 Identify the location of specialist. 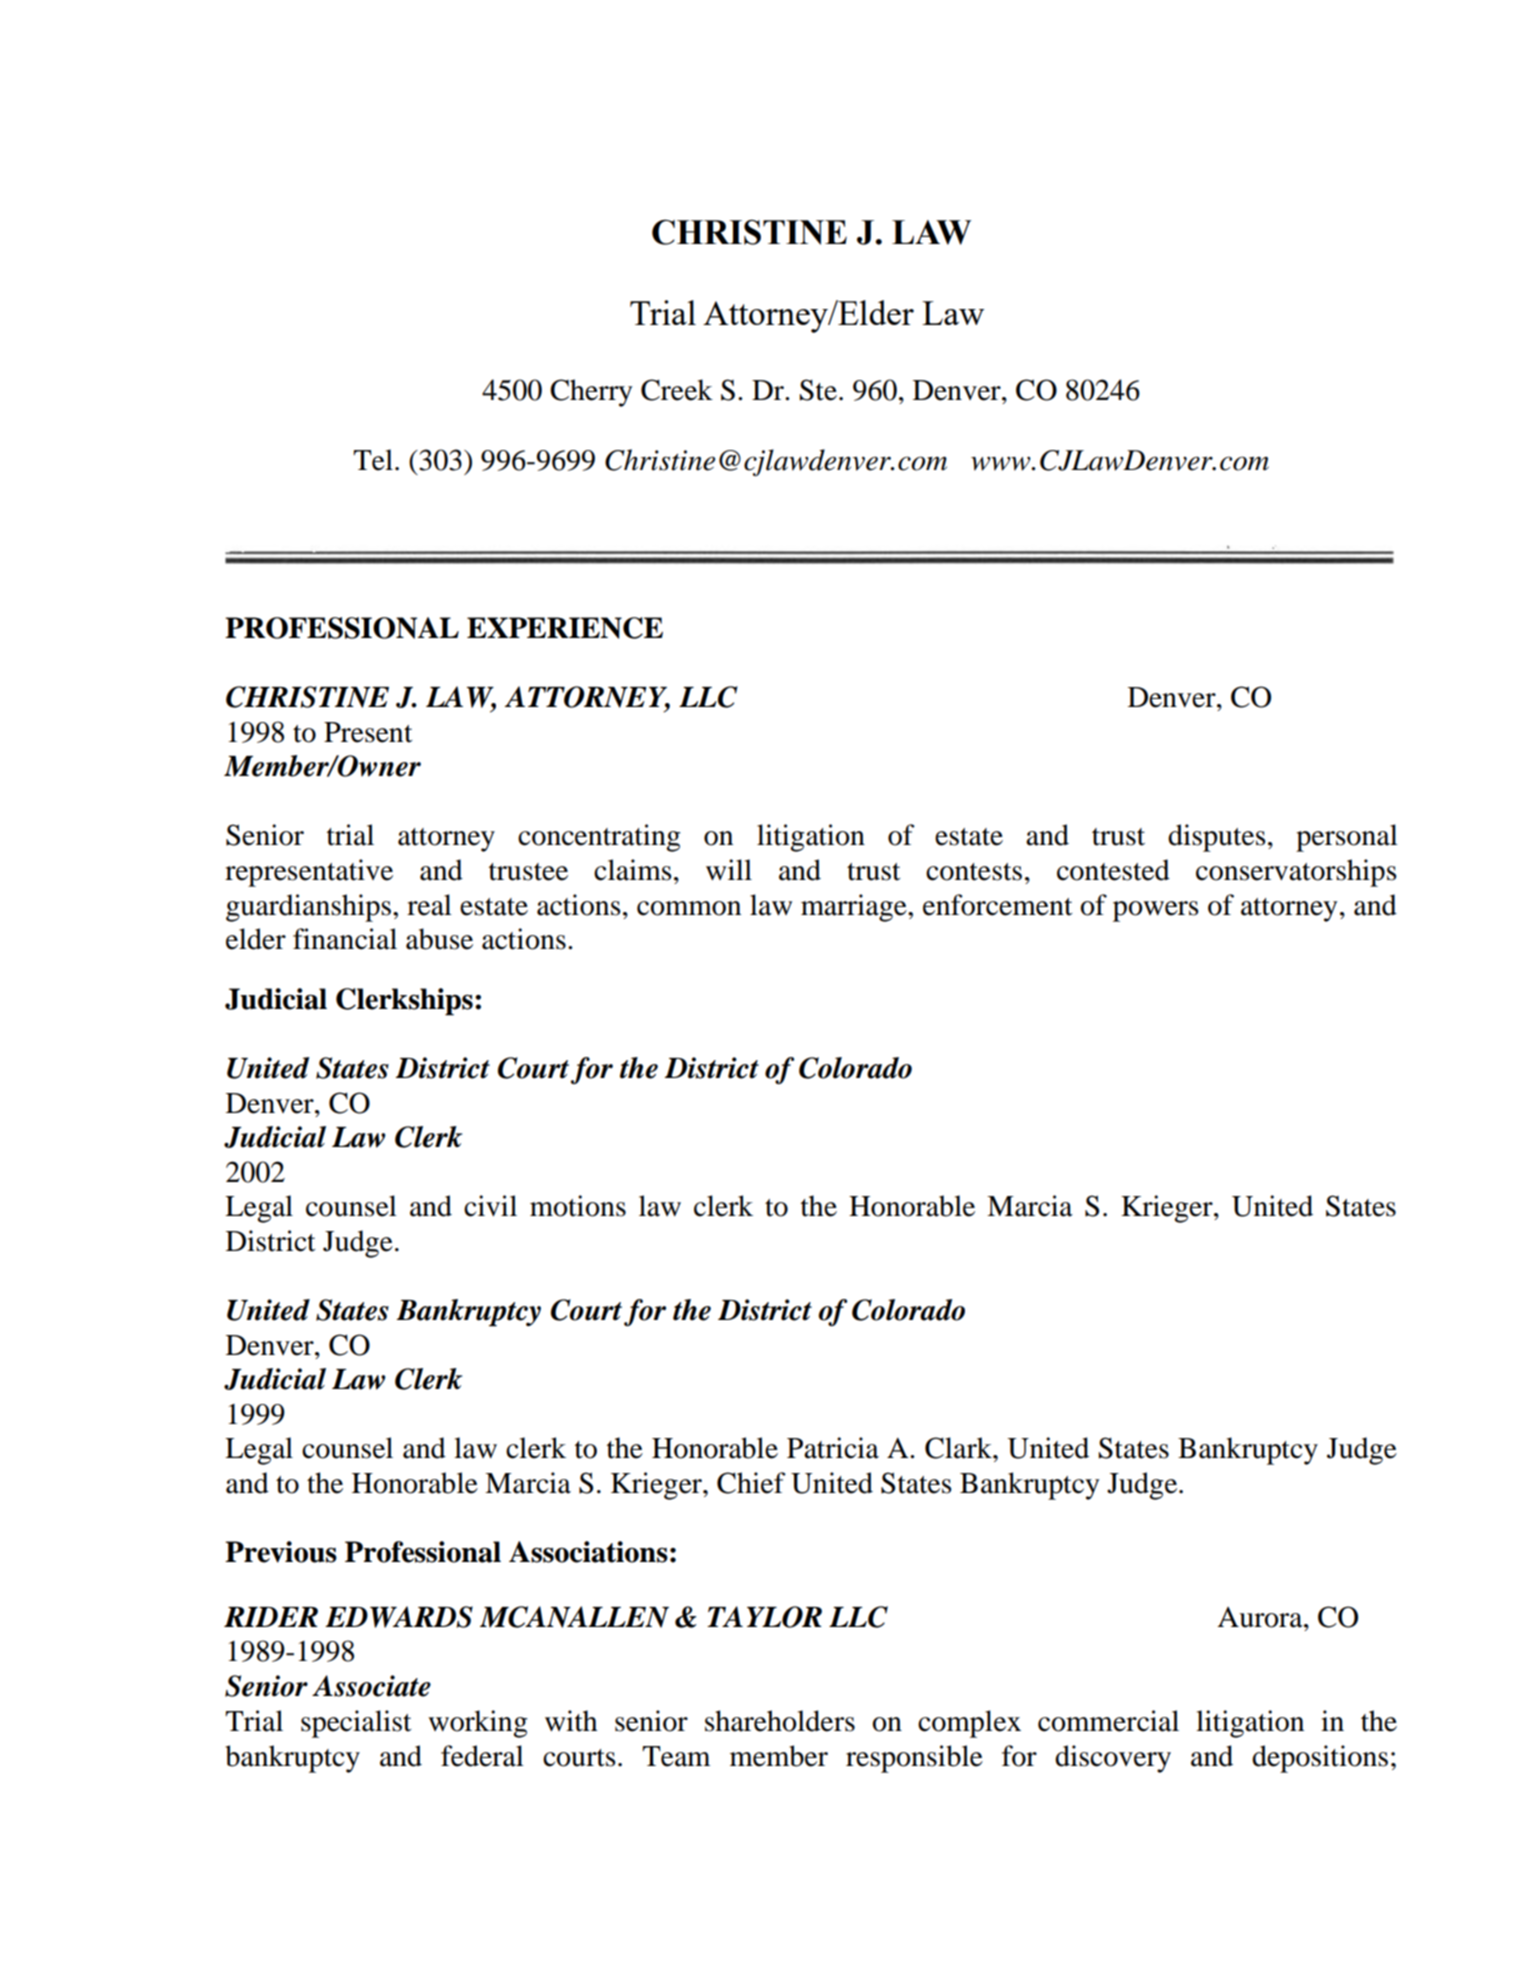
(356, 1724).
